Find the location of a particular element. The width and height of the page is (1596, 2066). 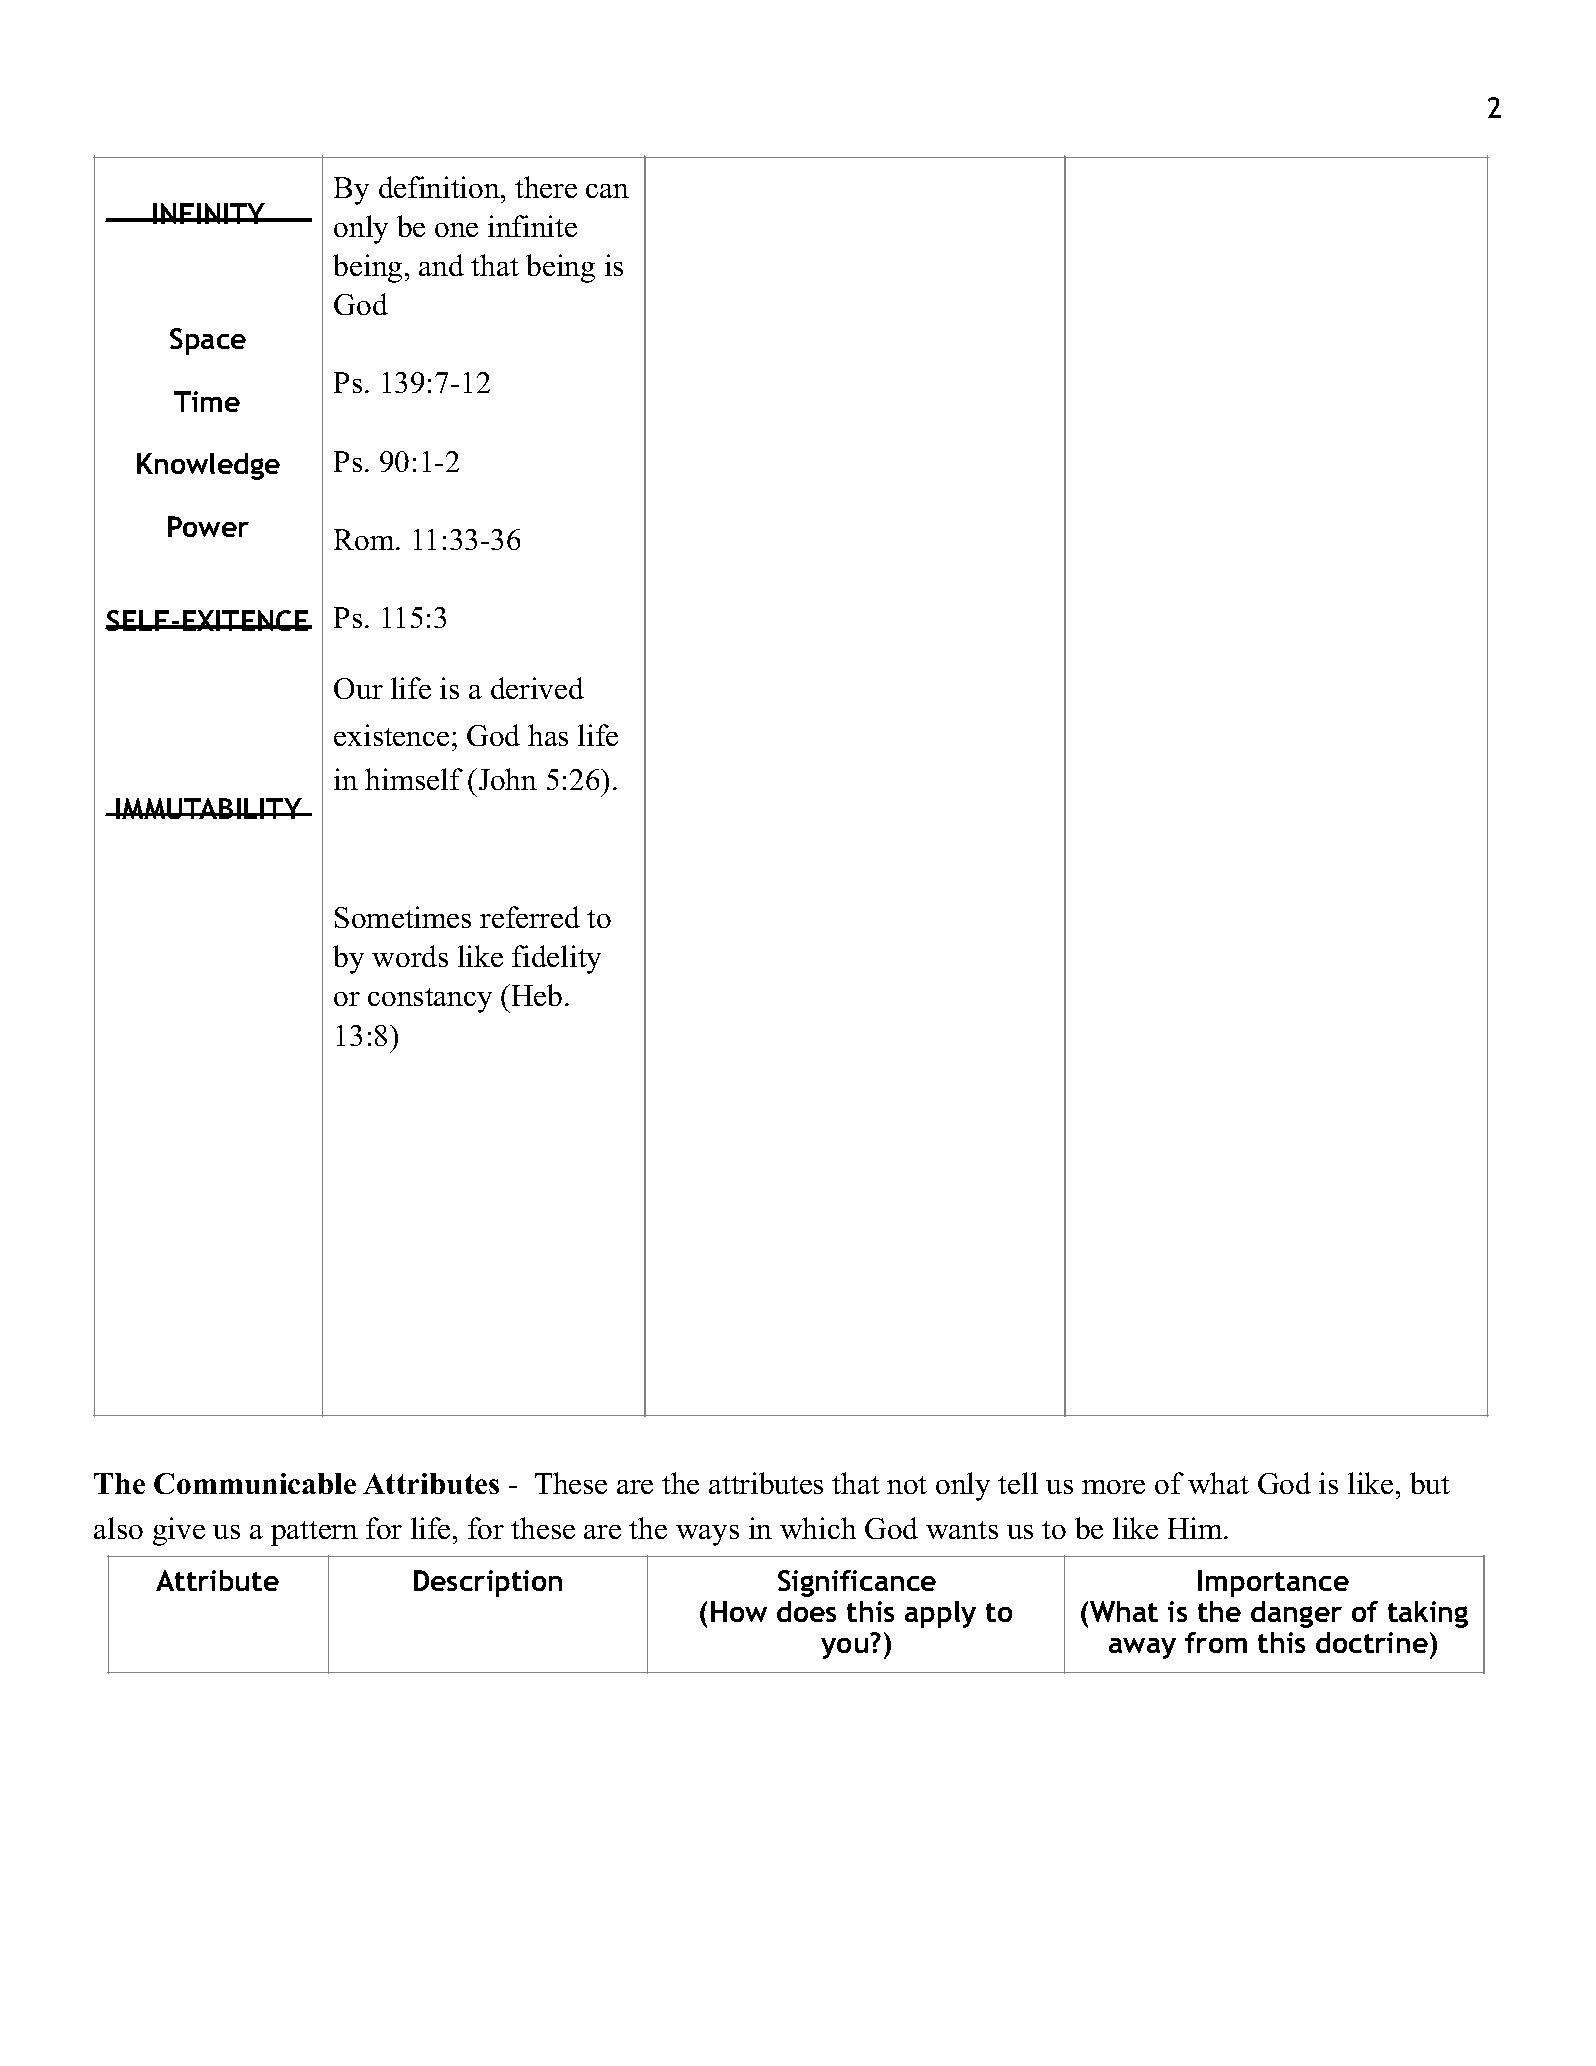

referred is located at coordinates (530, 917).
